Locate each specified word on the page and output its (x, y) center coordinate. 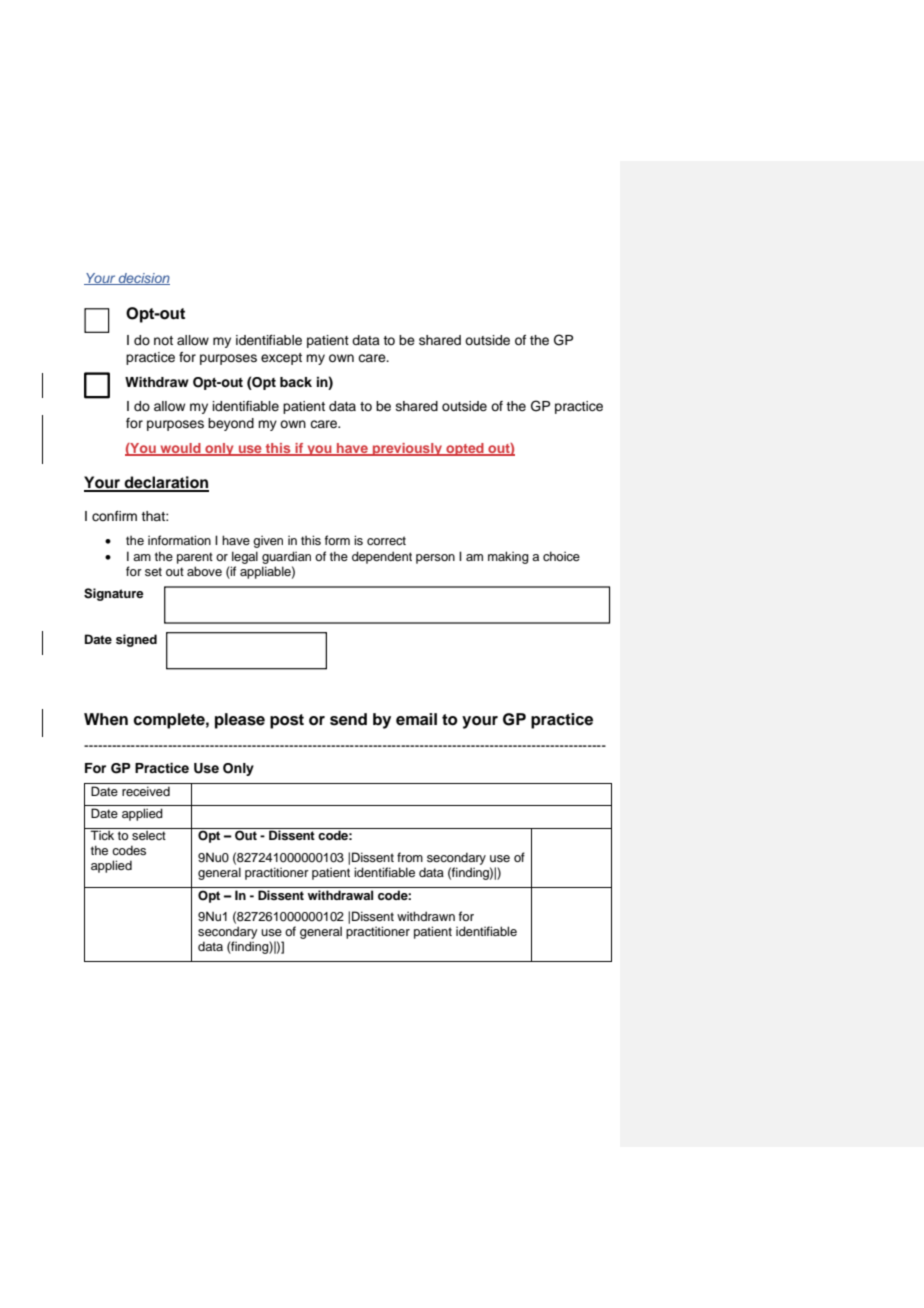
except (281, 359)
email (416, 719)
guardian (286, 557)
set (153, 571)
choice (561, 556)
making (508, 557)
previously (407, 449)
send (348, 719)
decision (143, 279)
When (106, 719)
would (180, 449)
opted (465, 449)
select (149, 835)
